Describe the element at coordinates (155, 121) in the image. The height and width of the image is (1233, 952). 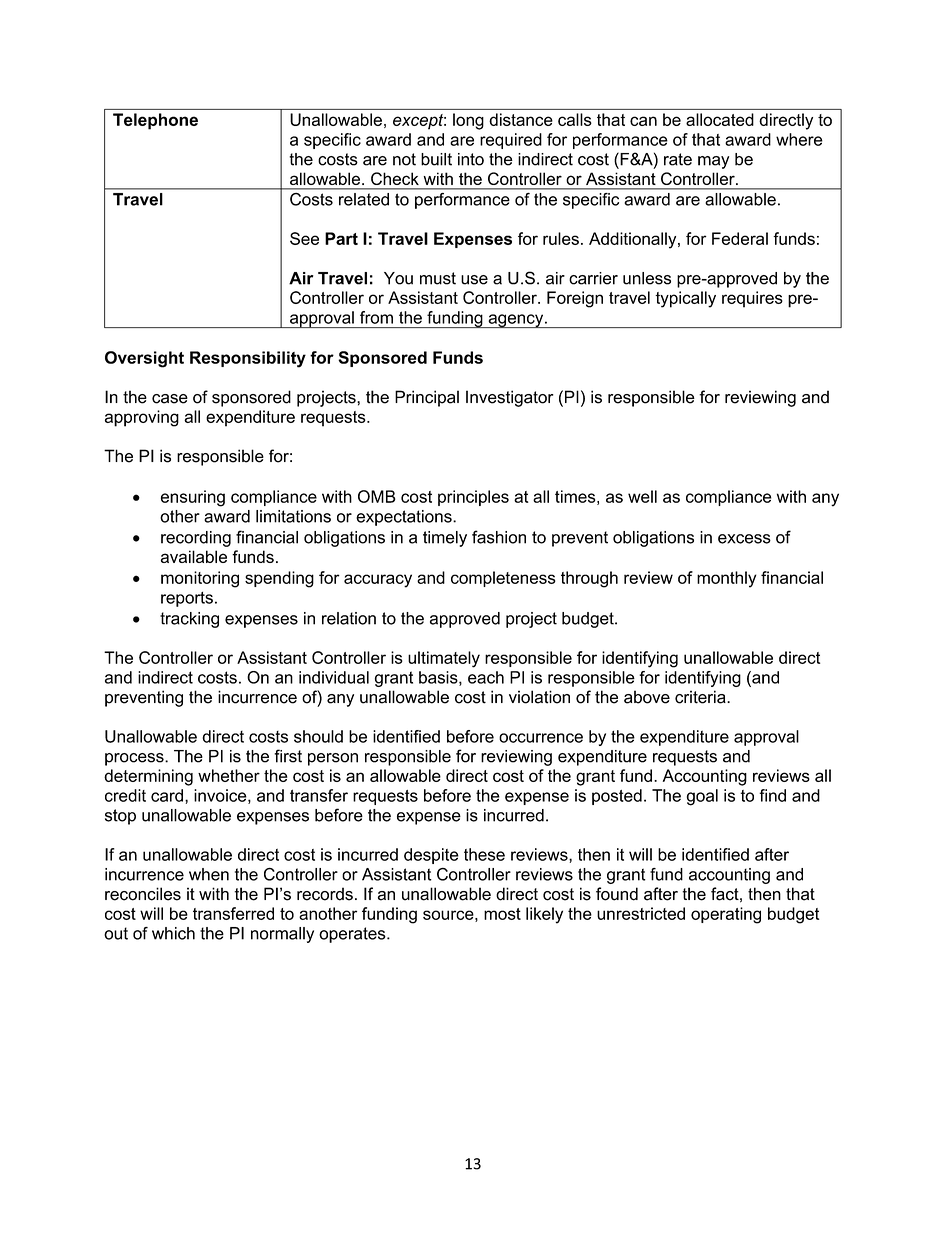
I see `Telephone` at that location.
